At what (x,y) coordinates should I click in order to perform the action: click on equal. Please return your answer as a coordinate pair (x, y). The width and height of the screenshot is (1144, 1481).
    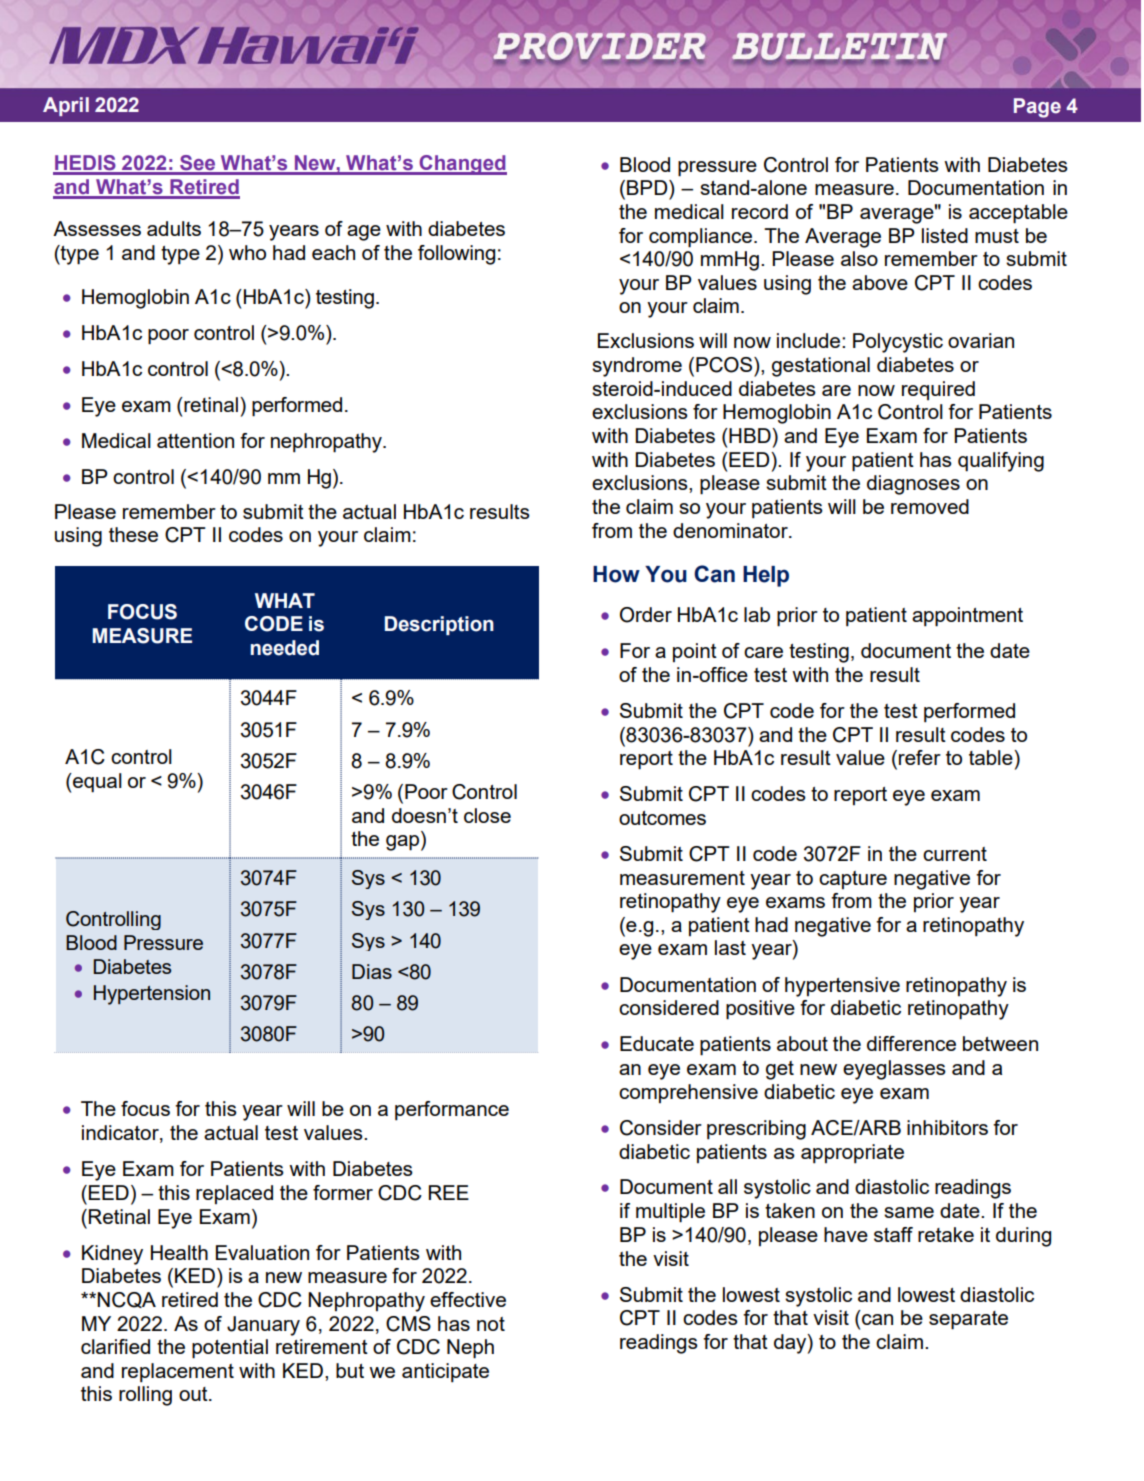
    Looking at the image, I should click on (96, 783).
